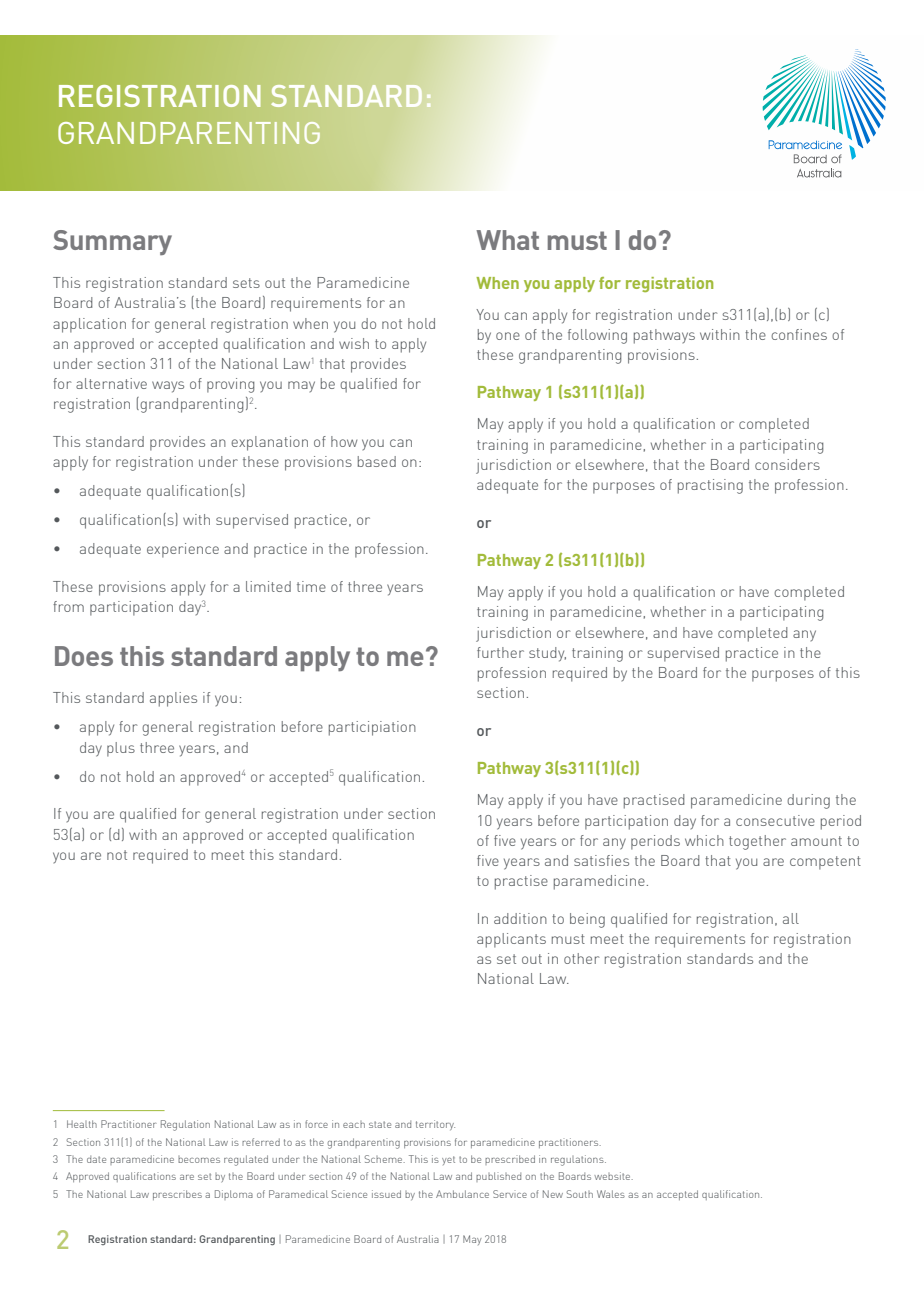 This page has width=924, height=1308. I want to click on during, so click(808, 801).
